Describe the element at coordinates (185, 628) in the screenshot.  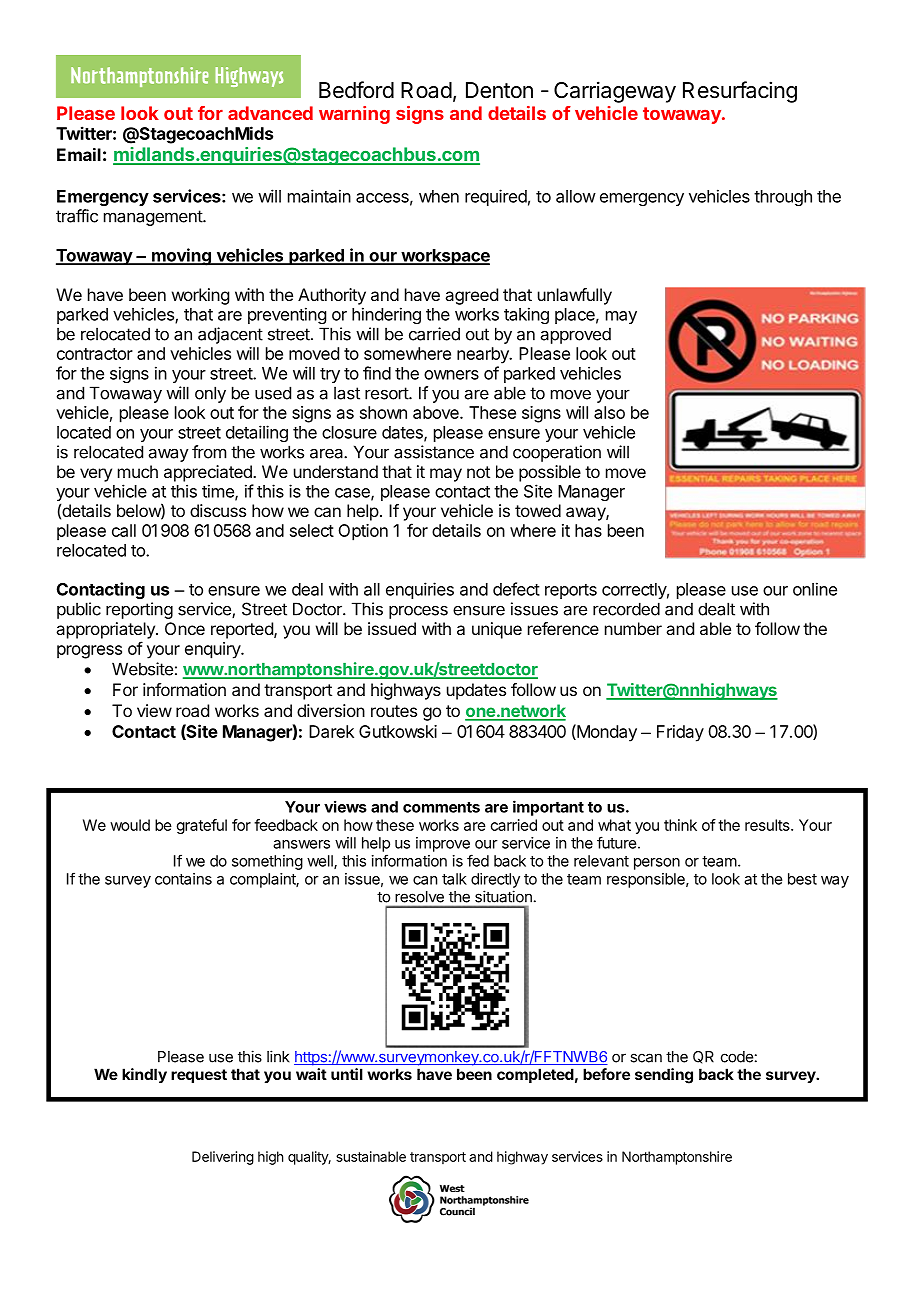
I see `Once` at that location.
